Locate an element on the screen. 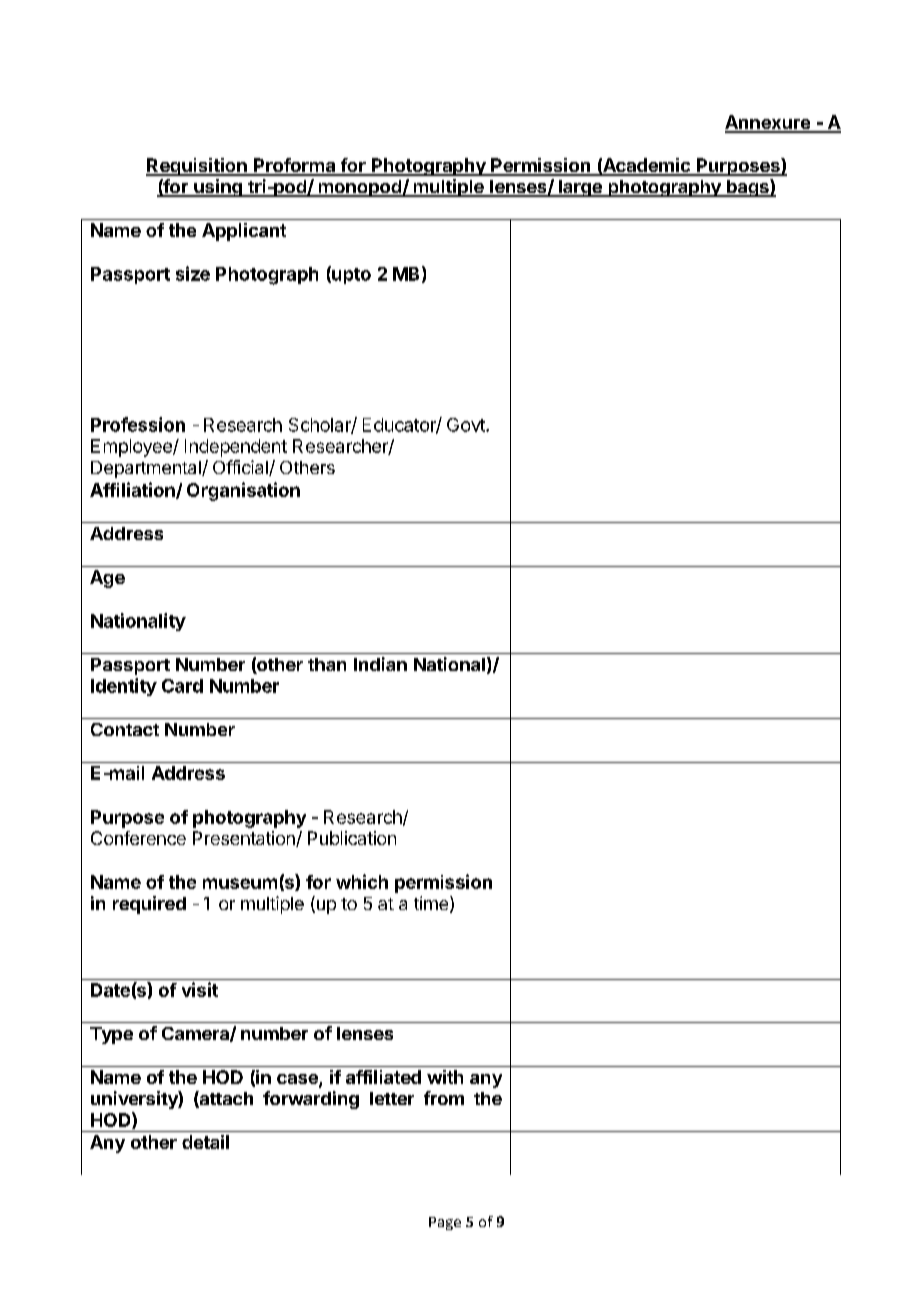  using is located at coordinates (218, 188).
